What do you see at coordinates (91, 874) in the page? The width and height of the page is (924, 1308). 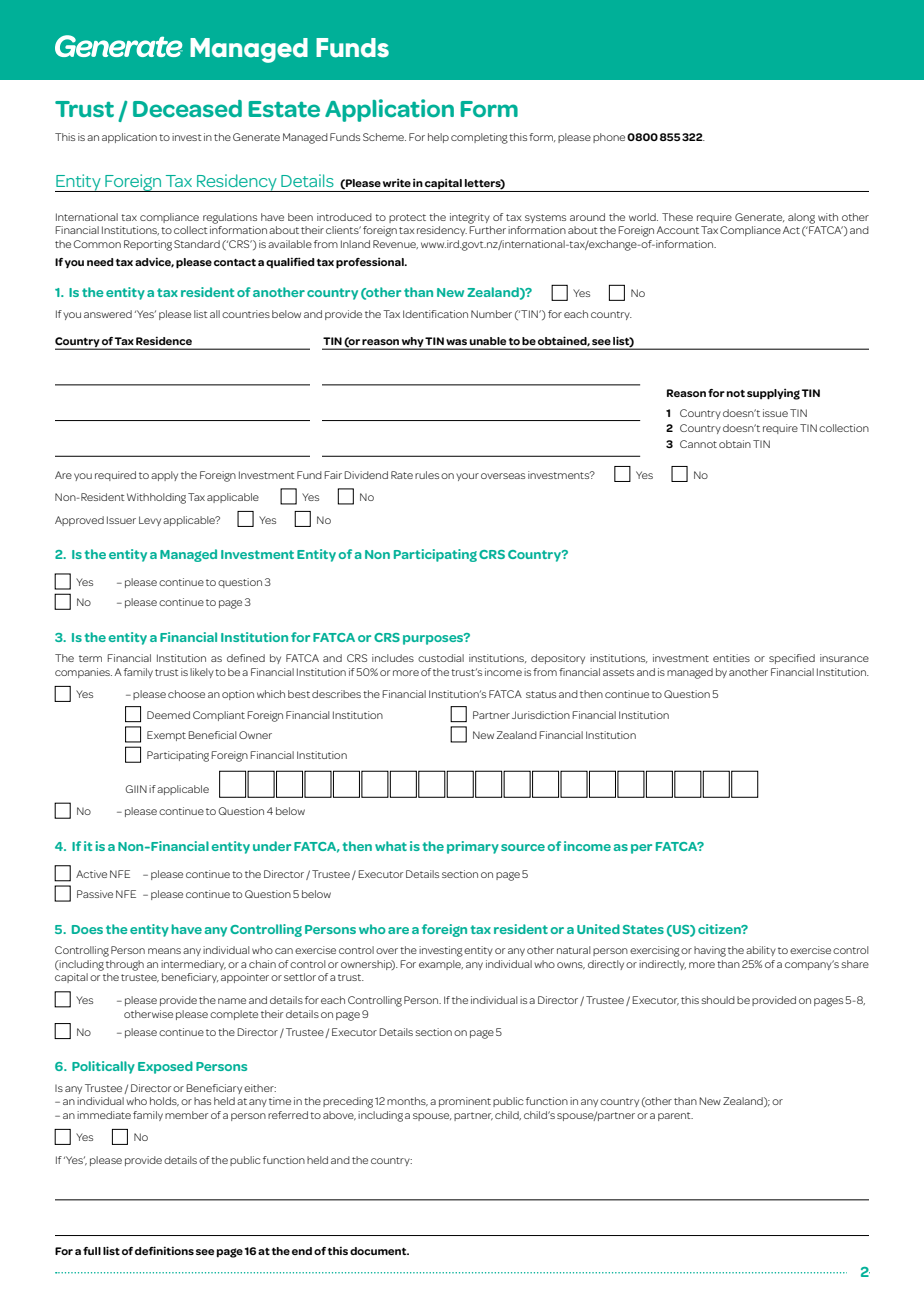 I see `Active` at bounding box center [91, 874].
